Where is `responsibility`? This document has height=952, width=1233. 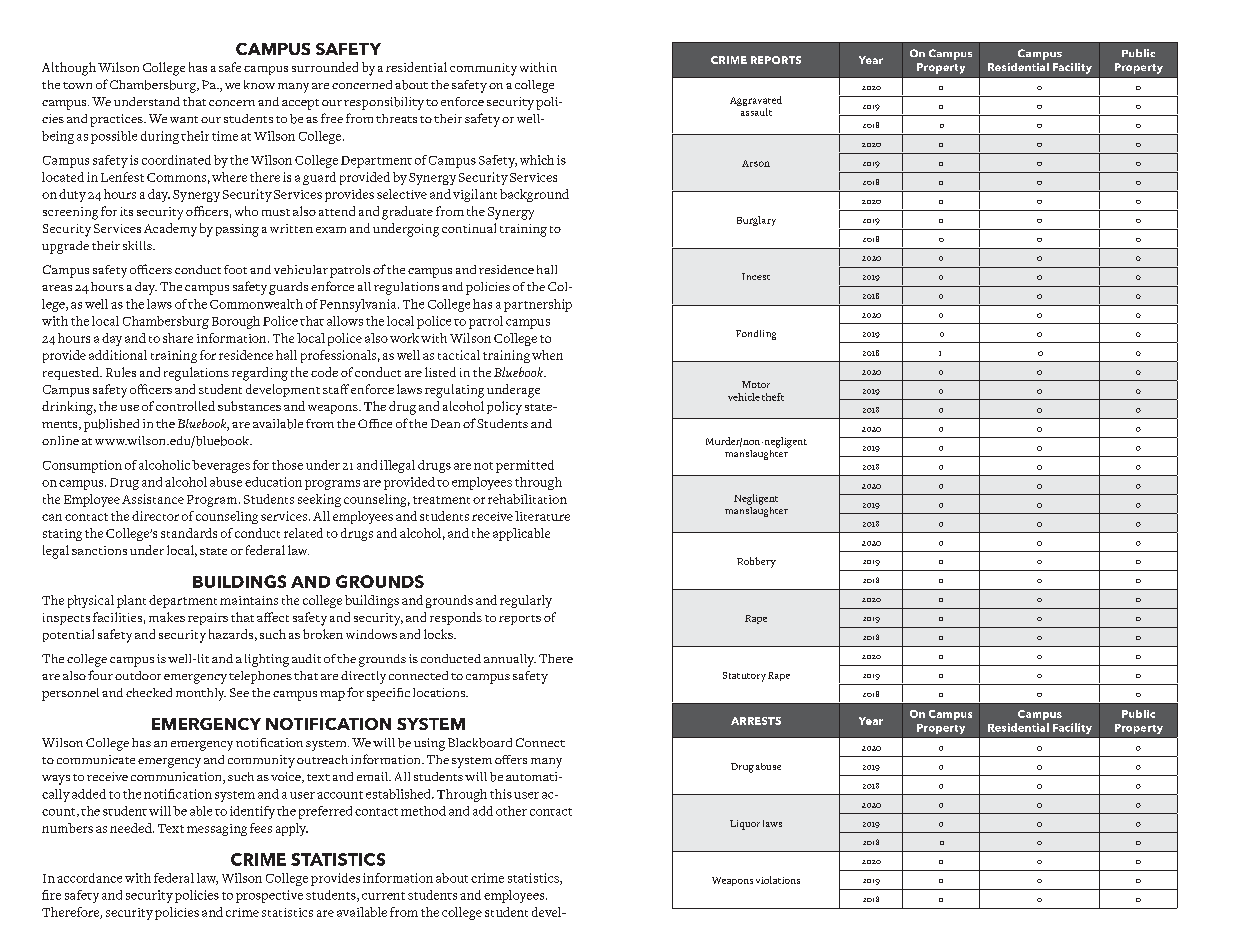 responsibility is located at coordinates (384, 103).
